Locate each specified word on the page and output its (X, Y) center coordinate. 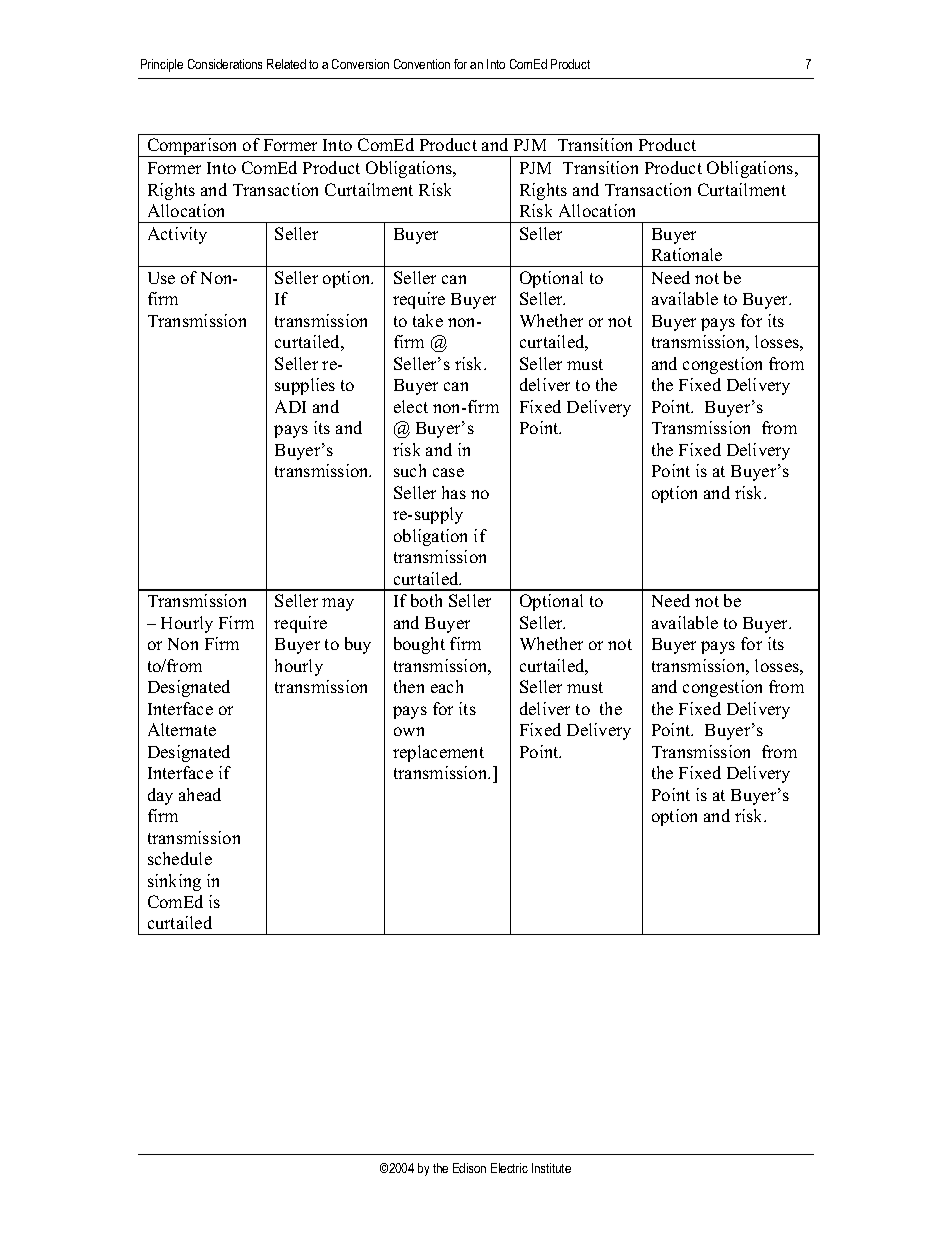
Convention (422, 64)
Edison (469, 1168)
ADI (290, 406)
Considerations (225, 64)
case (448, 472)
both (426, 600)
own (409, 731)
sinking (174, 882)
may (338, 604)
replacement (438, 753)
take (428, 320)
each (447, 686)
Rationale (687, 254)
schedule (180, 858)
